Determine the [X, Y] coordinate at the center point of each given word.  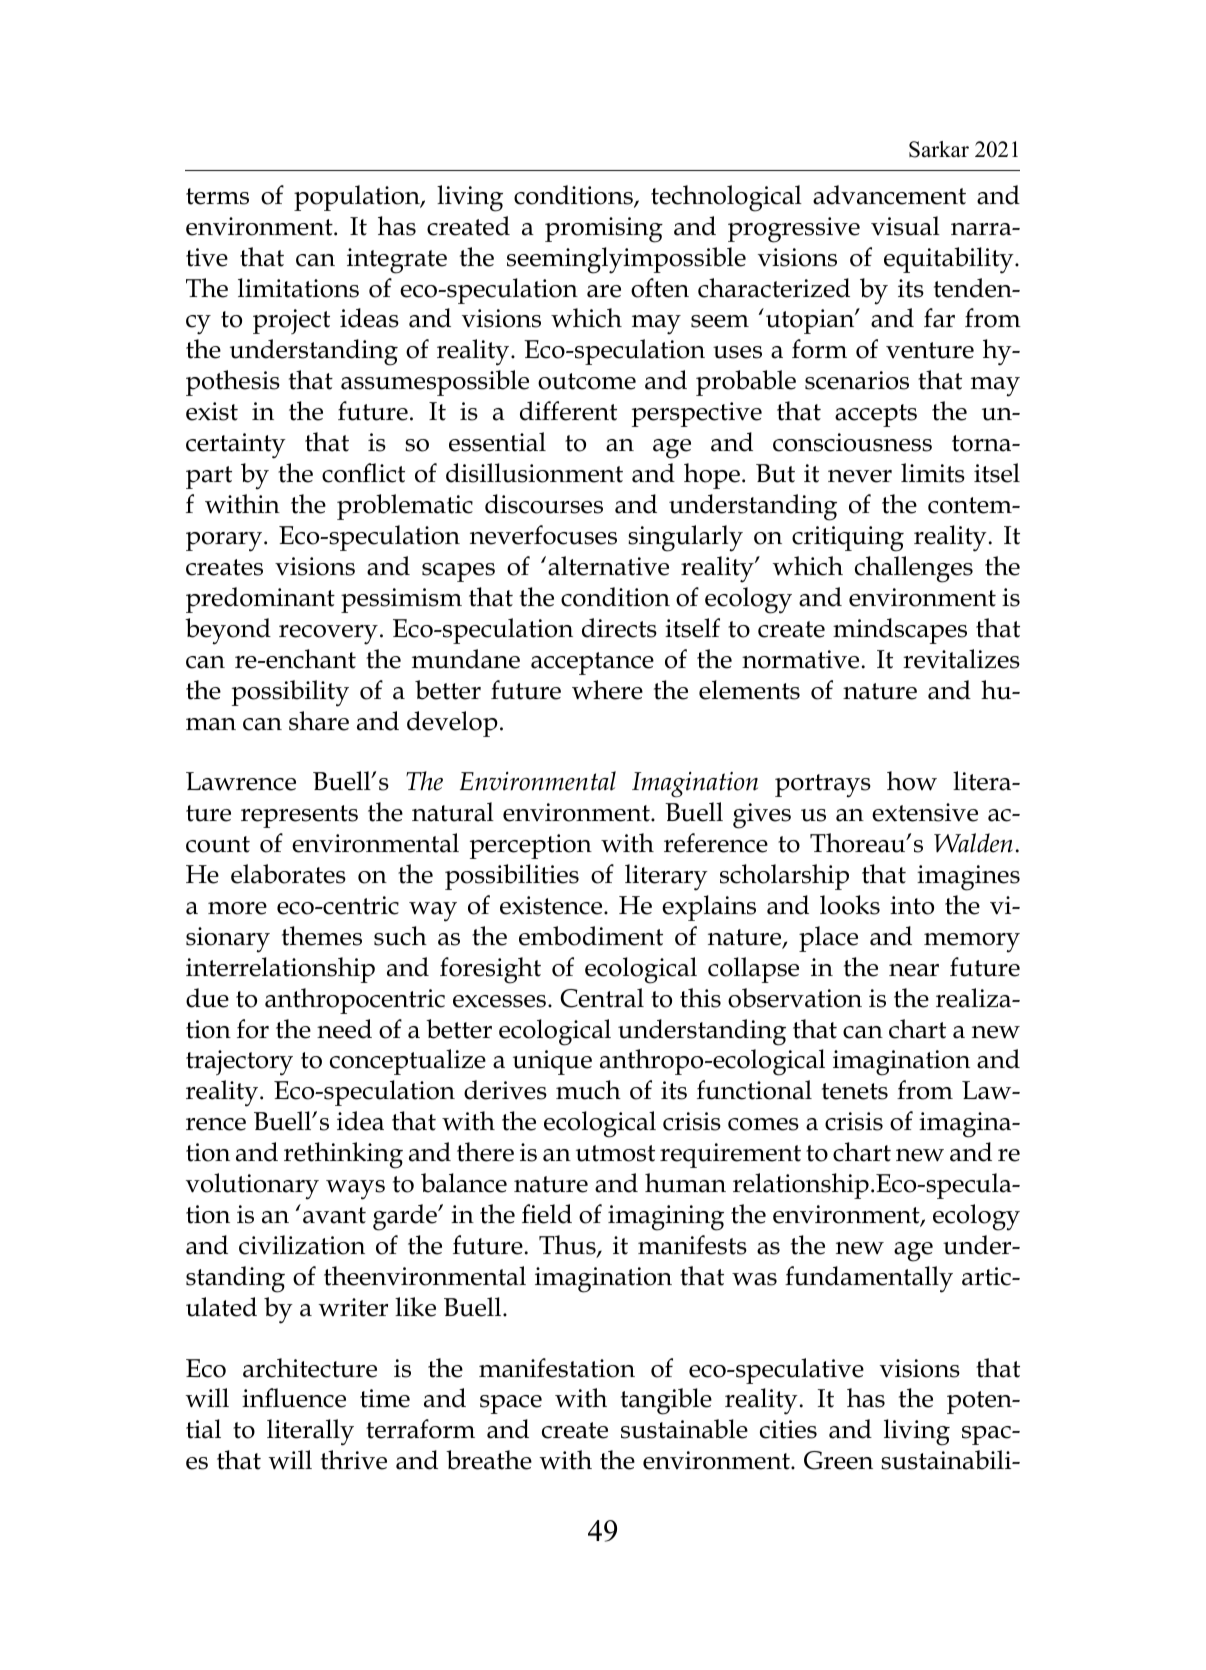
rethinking [343, 1155]
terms [217, 196]
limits [933, 473]
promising [604, 230]
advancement [889, 195]
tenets [855, 1091]
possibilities [512, 877]
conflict [363, 473]
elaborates [288, 874]
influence [294, 1398]
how [912, 781]
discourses [544, 504]
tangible [666, 1401]
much [588, 1090]
